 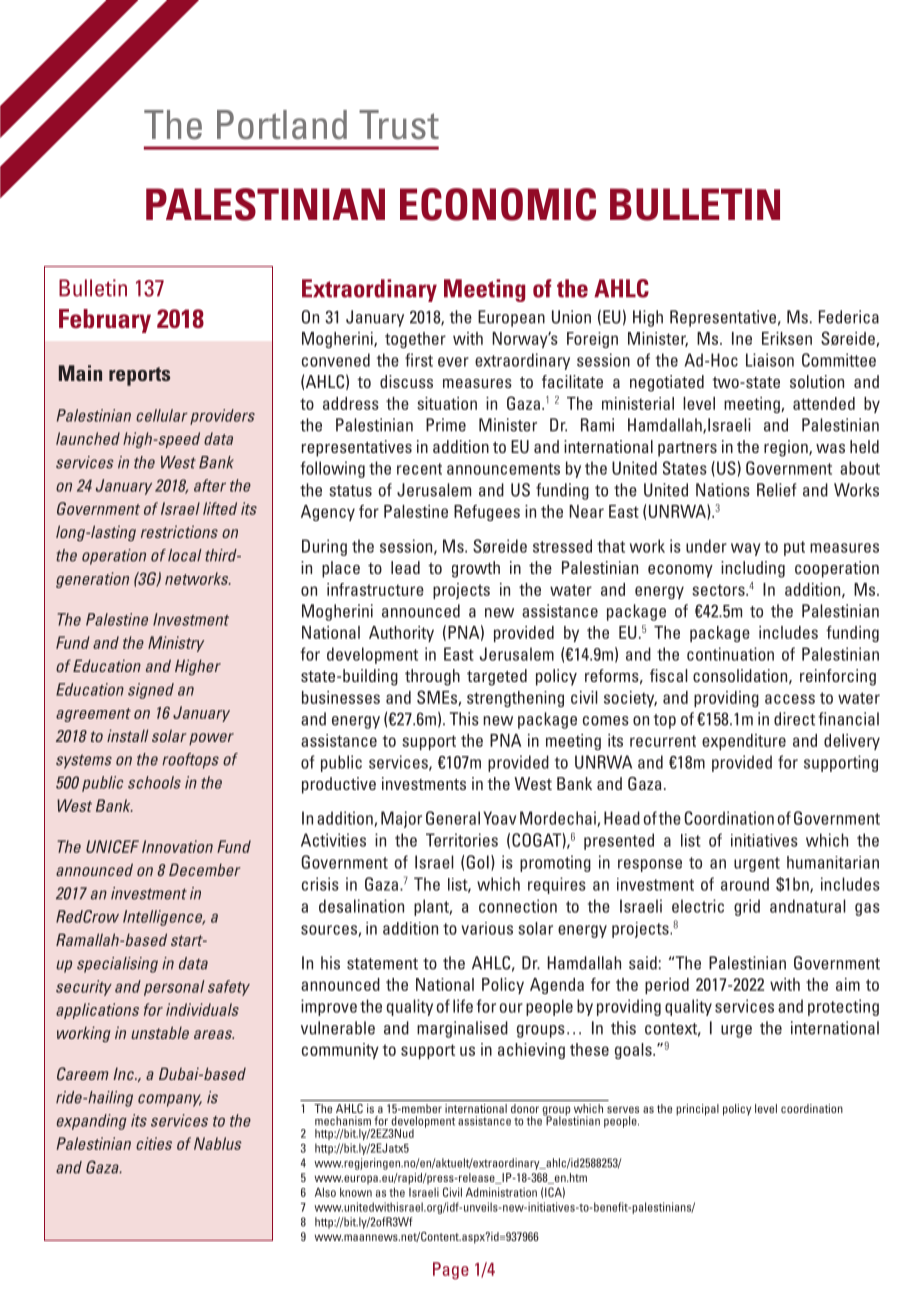 I want to click on Administration, so click(x=501, y=1192).
